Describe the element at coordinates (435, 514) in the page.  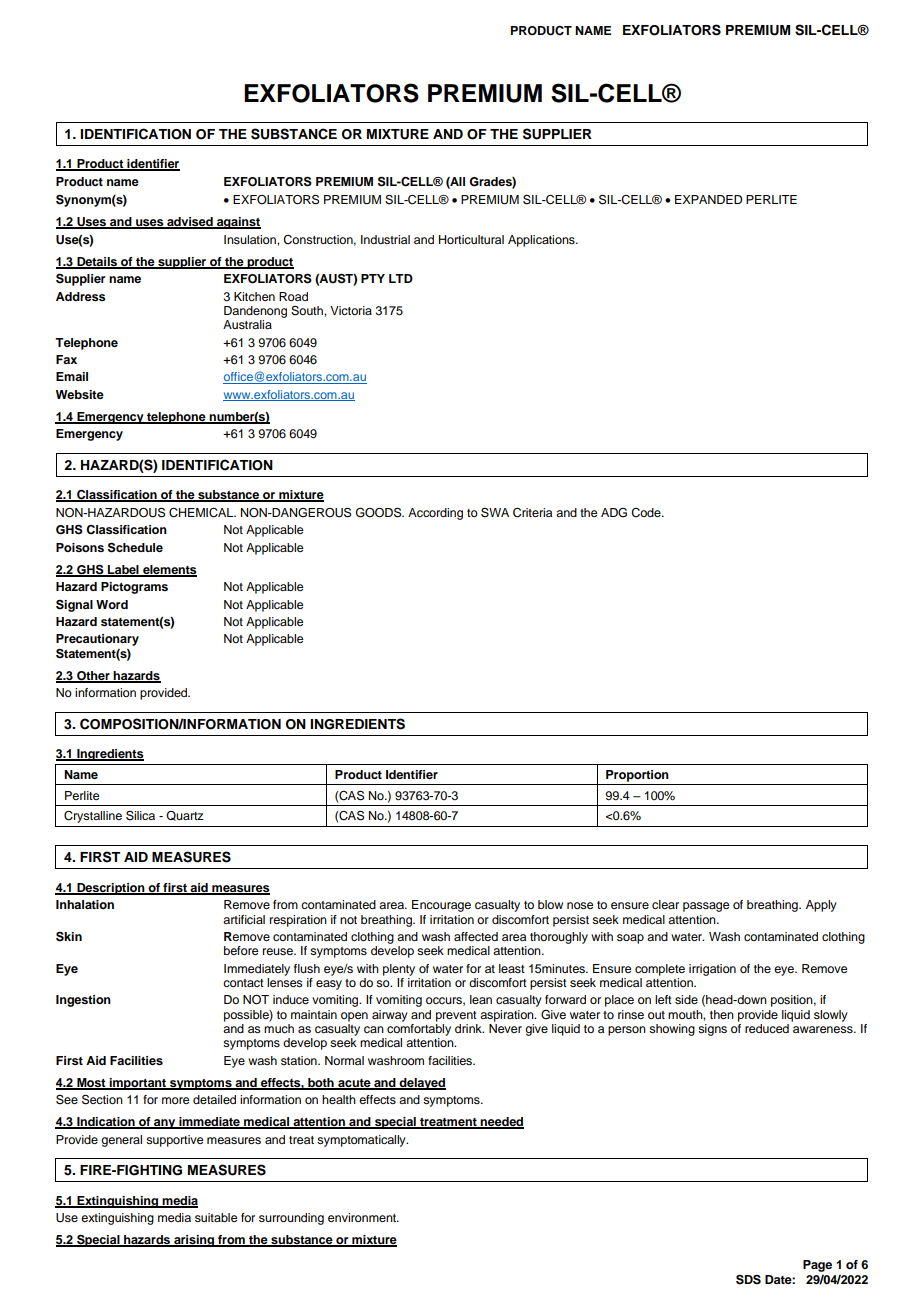
I see `According` at that location.
